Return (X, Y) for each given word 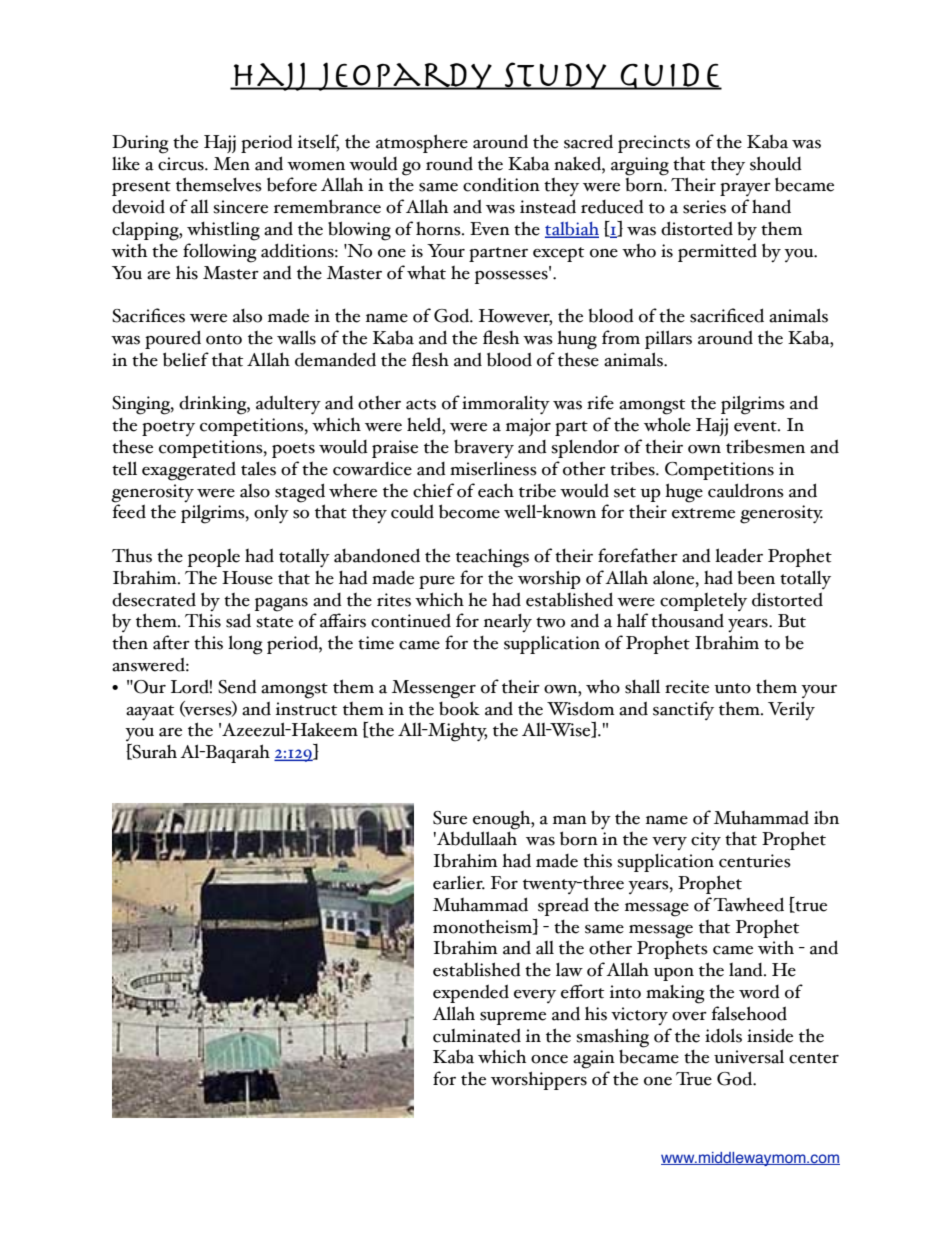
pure (437, 582)
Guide (670, 76)
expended (471, 993)
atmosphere (422, 143)
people (213, 558)
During (140, 144)
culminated (477, 1035)
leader (739, 555)
